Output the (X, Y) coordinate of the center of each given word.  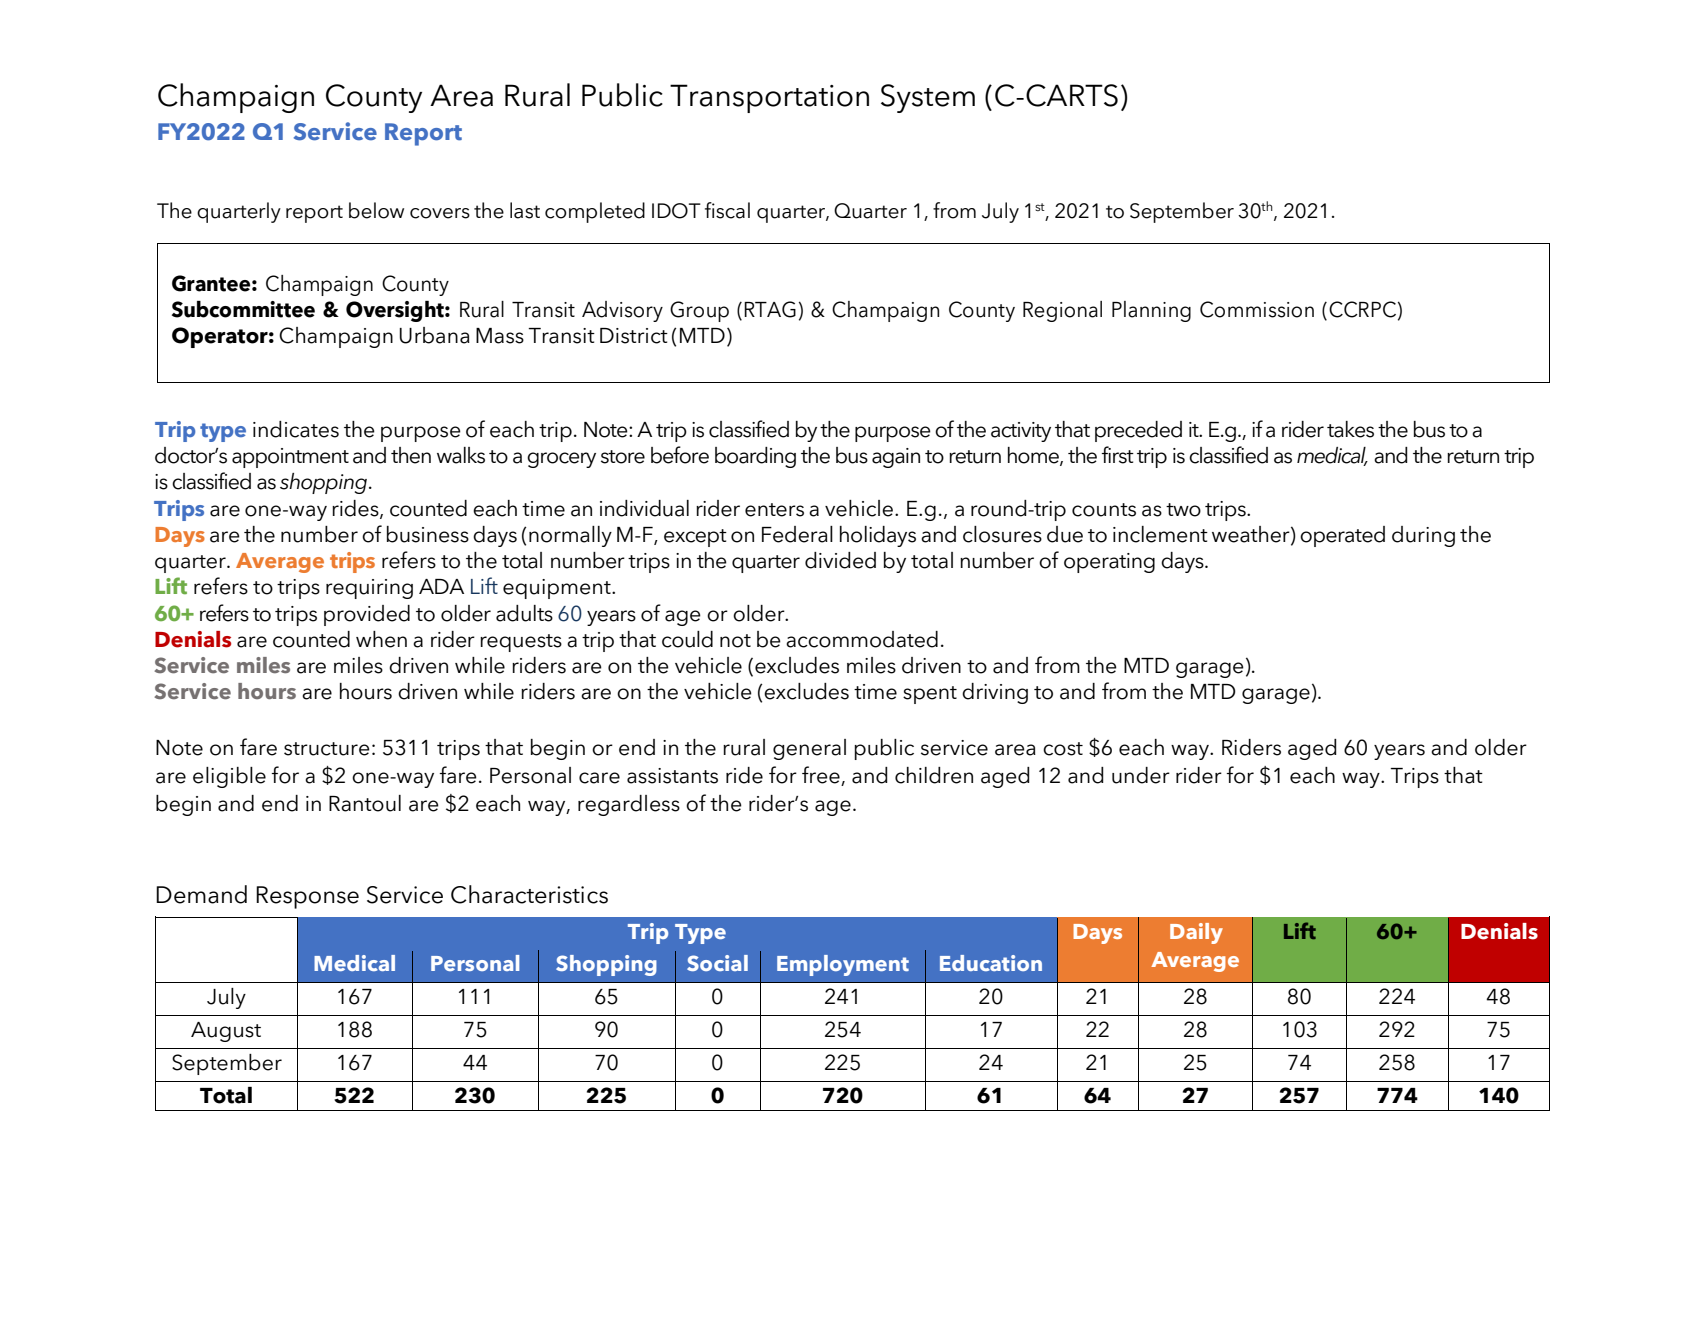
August (226, 1032)
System (928, 98)
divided (840, 560)
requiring (369, 589)
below (376, 210)
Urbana (435, 335)
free (821, 775)
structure (327, 749)
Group (699, 311)
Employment (843, 965)
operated (1342, 536)
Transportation (769, 98)
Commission (1257, 309)
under (1141, 775)
